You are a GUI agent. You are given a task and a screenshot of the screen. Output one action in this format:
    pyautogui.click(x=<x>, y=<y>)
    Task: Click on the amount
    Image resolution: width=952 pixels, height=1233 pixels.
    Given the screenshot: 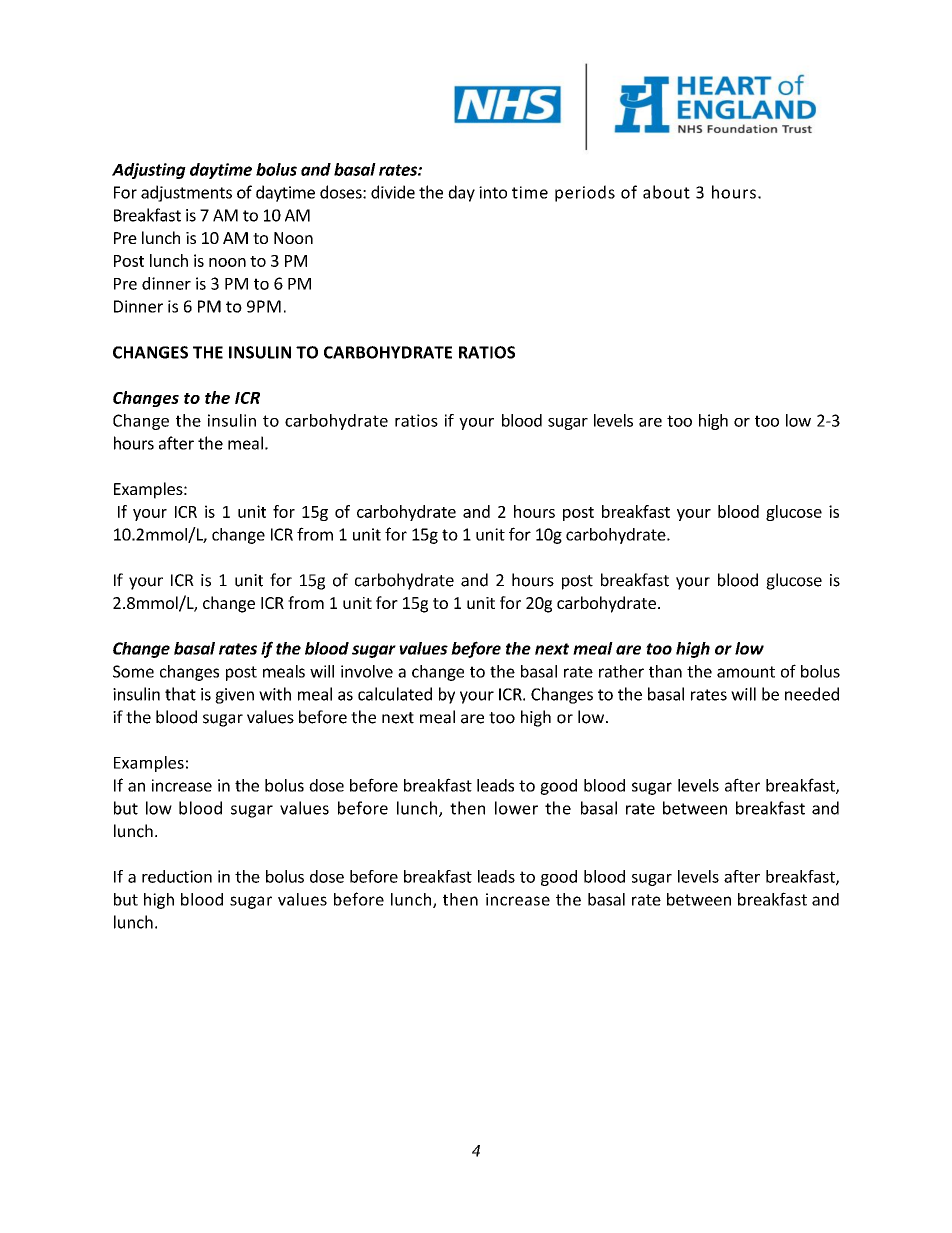 What is the action you would take?
    pyautogui.click(x=746, y=672)
